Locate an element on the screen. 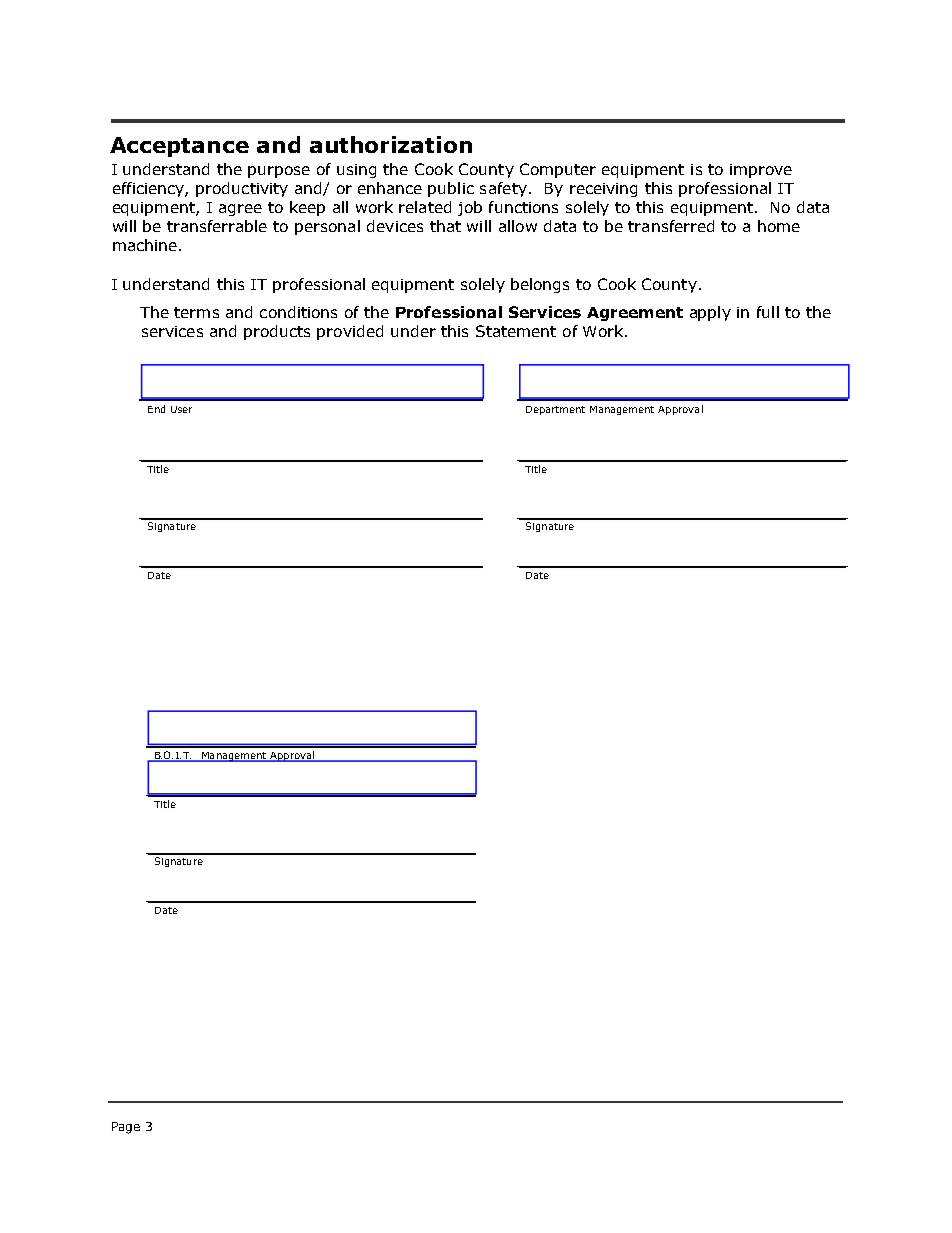 This screenshot has width=952, height=1233. products is located at coordinates (277, 332).
